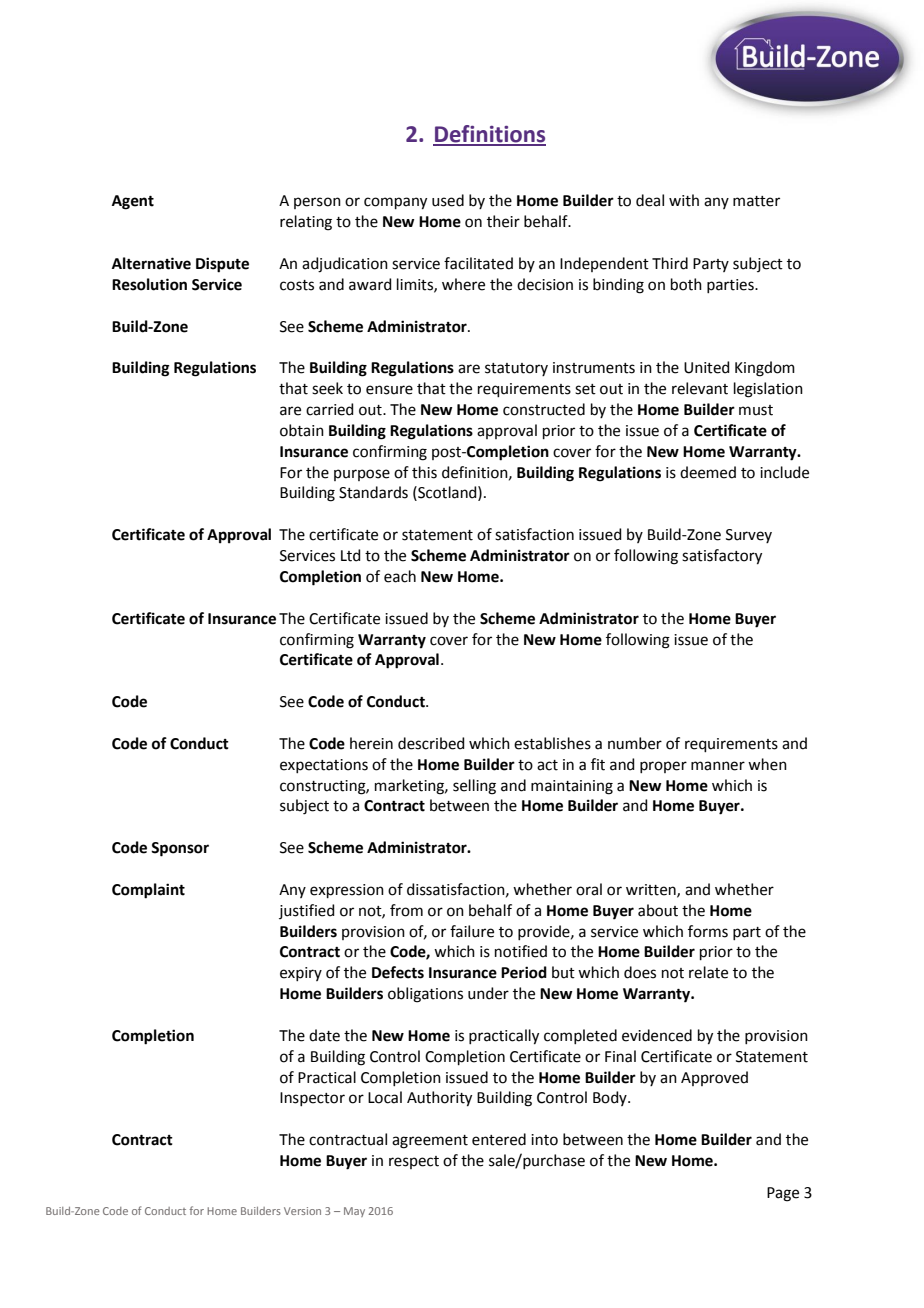 The width and height of the page is (924, 1308). Describe the element at coordinates (448, 200) in the page. I see `used` at that location.
